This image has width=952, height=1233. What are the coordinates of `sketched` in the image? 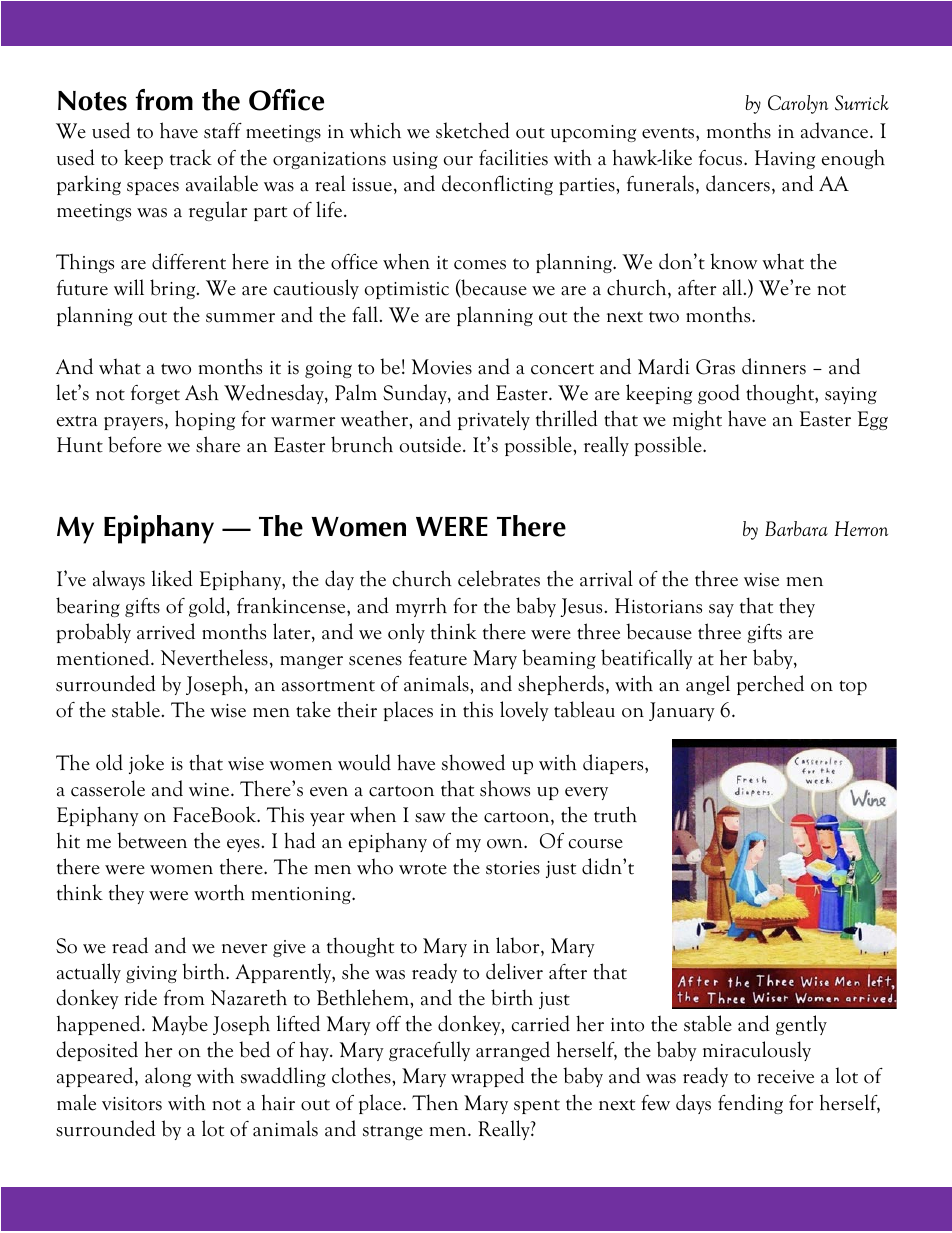 It's located at (473, 130).
